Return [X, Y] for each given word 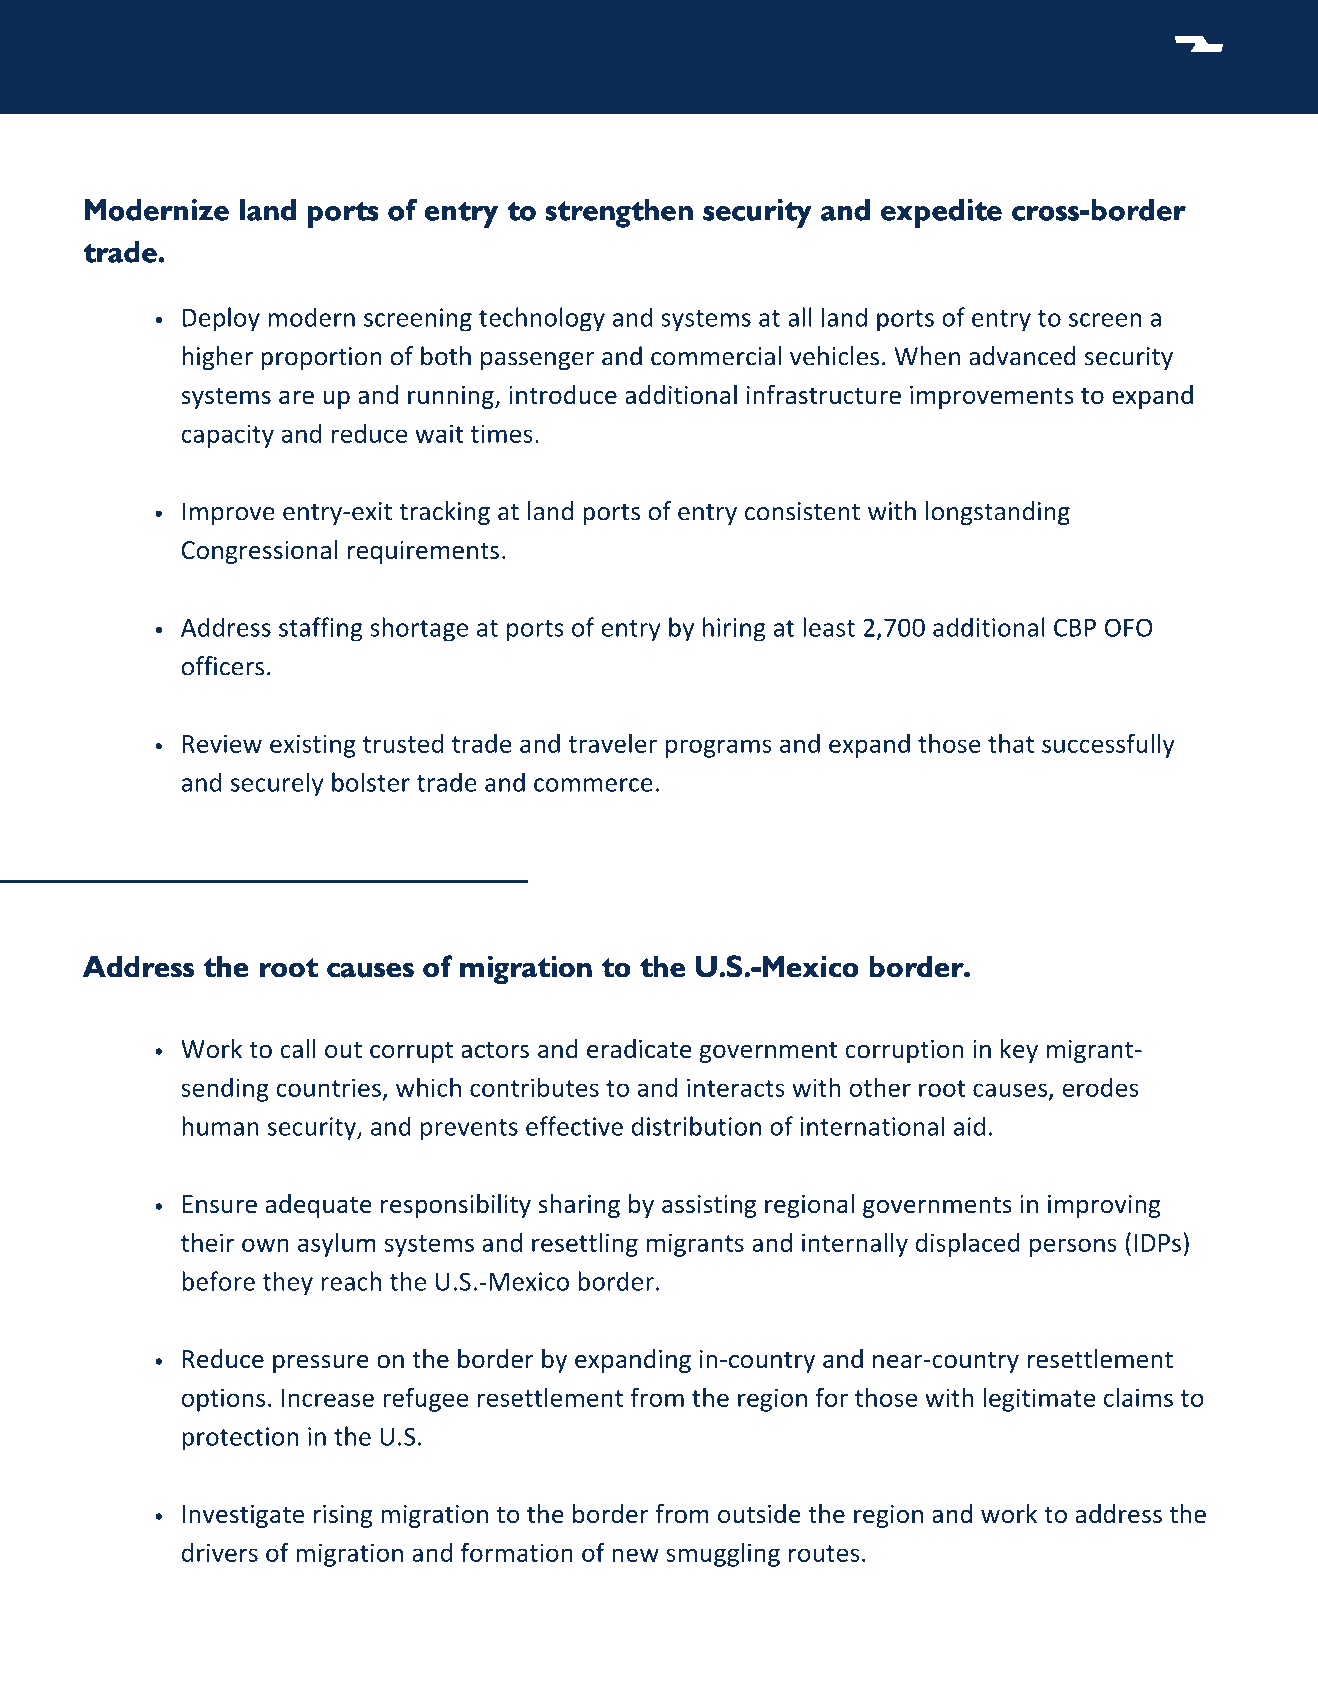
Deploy [221, 319]
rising [343, 1516]
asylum [337, 1244]
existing [313, 746]
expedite [941, 213]
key [1019, 1051]
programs [719, 748]
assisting [709, 1206]
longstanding [998, 513]
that [1011, 743]
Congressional [260, 552]
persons [1073, 1247]
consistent [802, 511]
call [298, 1048]
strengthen [619, 213]
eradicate [639, 1049]
